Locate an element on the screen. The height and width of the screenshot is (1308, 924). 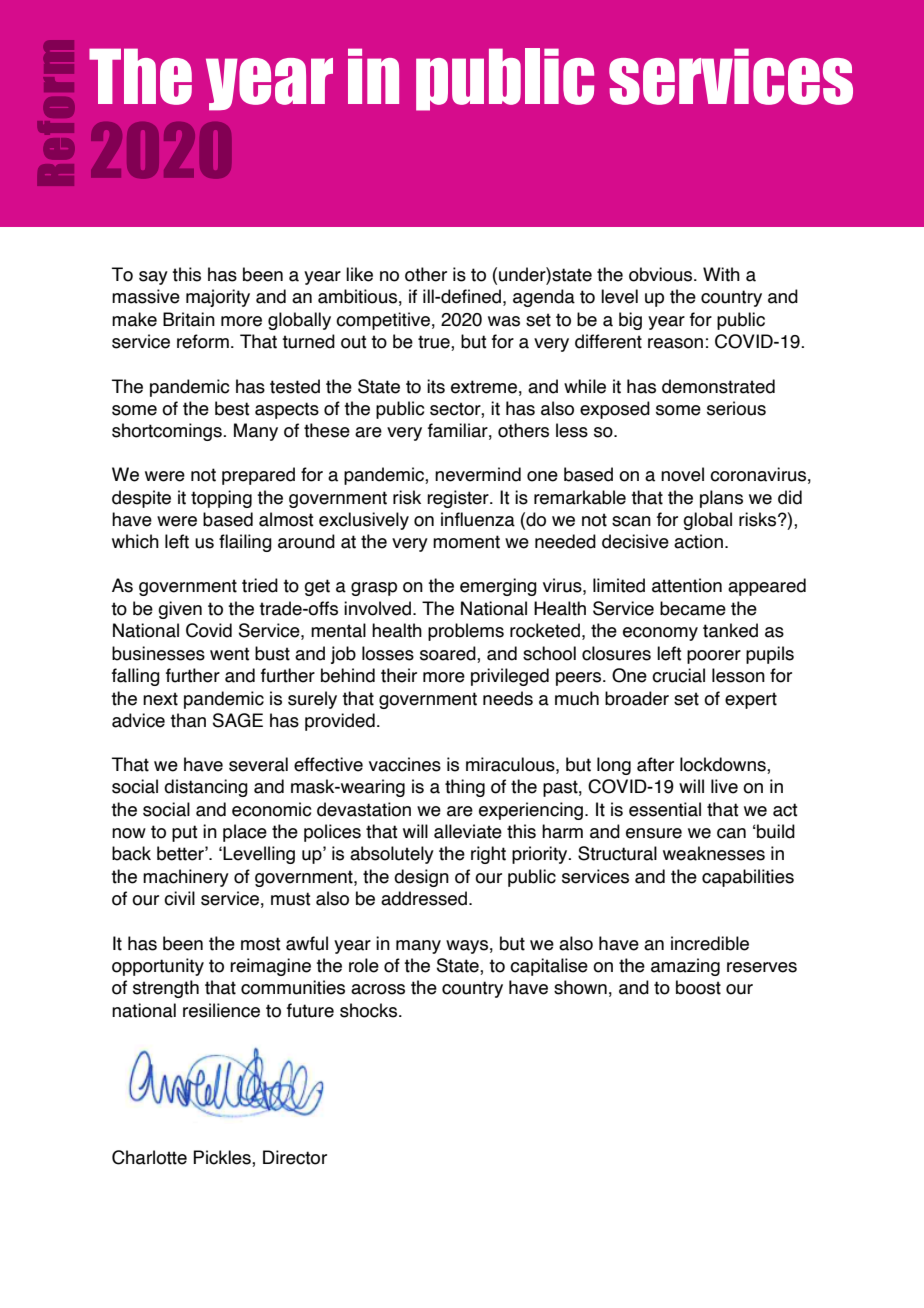
Charlotte is located at coordinates (149, 1157).
